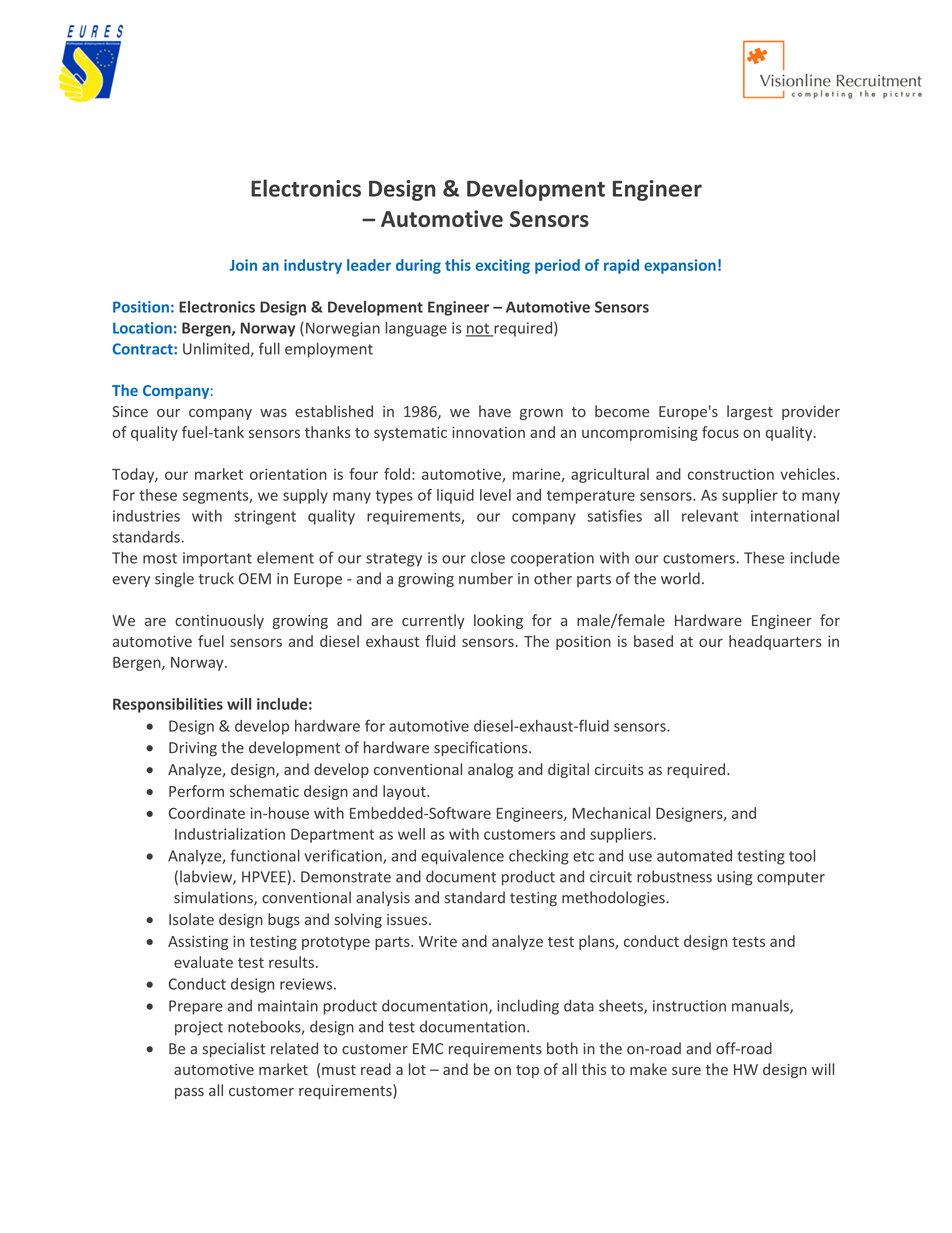 Image resolution: width=952 pixels, height=1233 pixels. Describe the element at coordinates (680, 266) in the screenshot. I see `expansion` at that location.
